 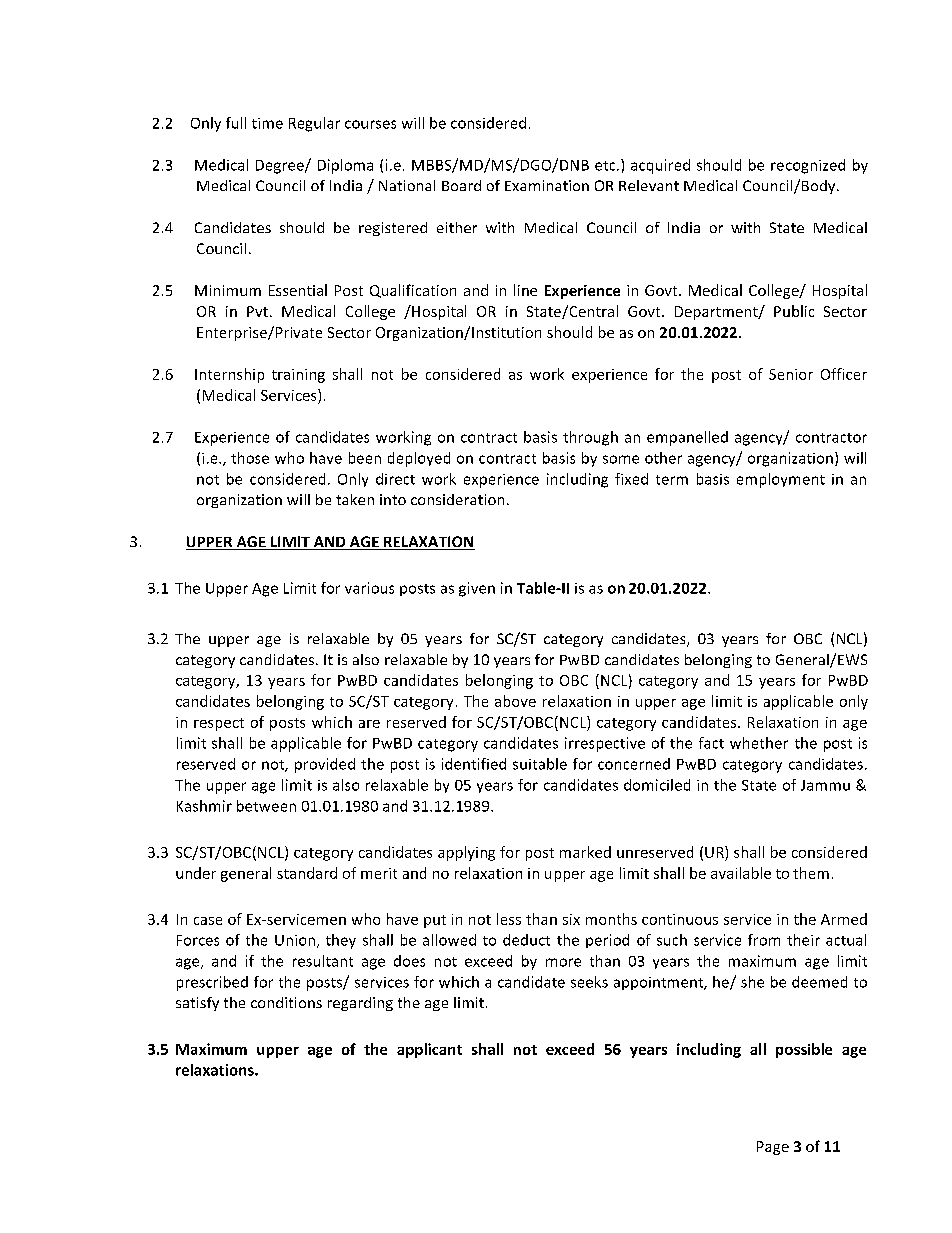 I want to click on through, so click(x=590, y=438).
